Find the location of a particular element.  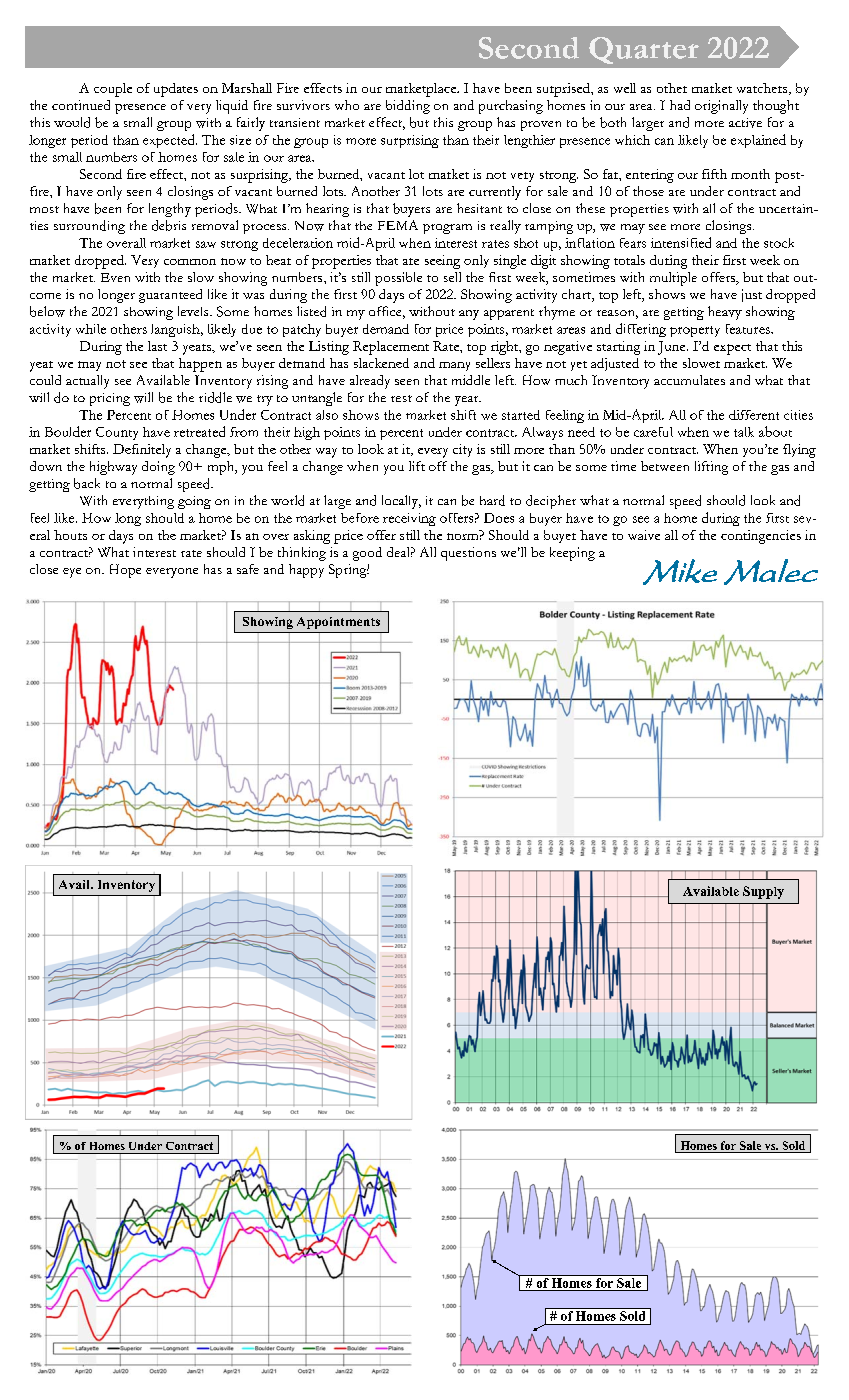

Supply is located at coordinates (763, 892).
